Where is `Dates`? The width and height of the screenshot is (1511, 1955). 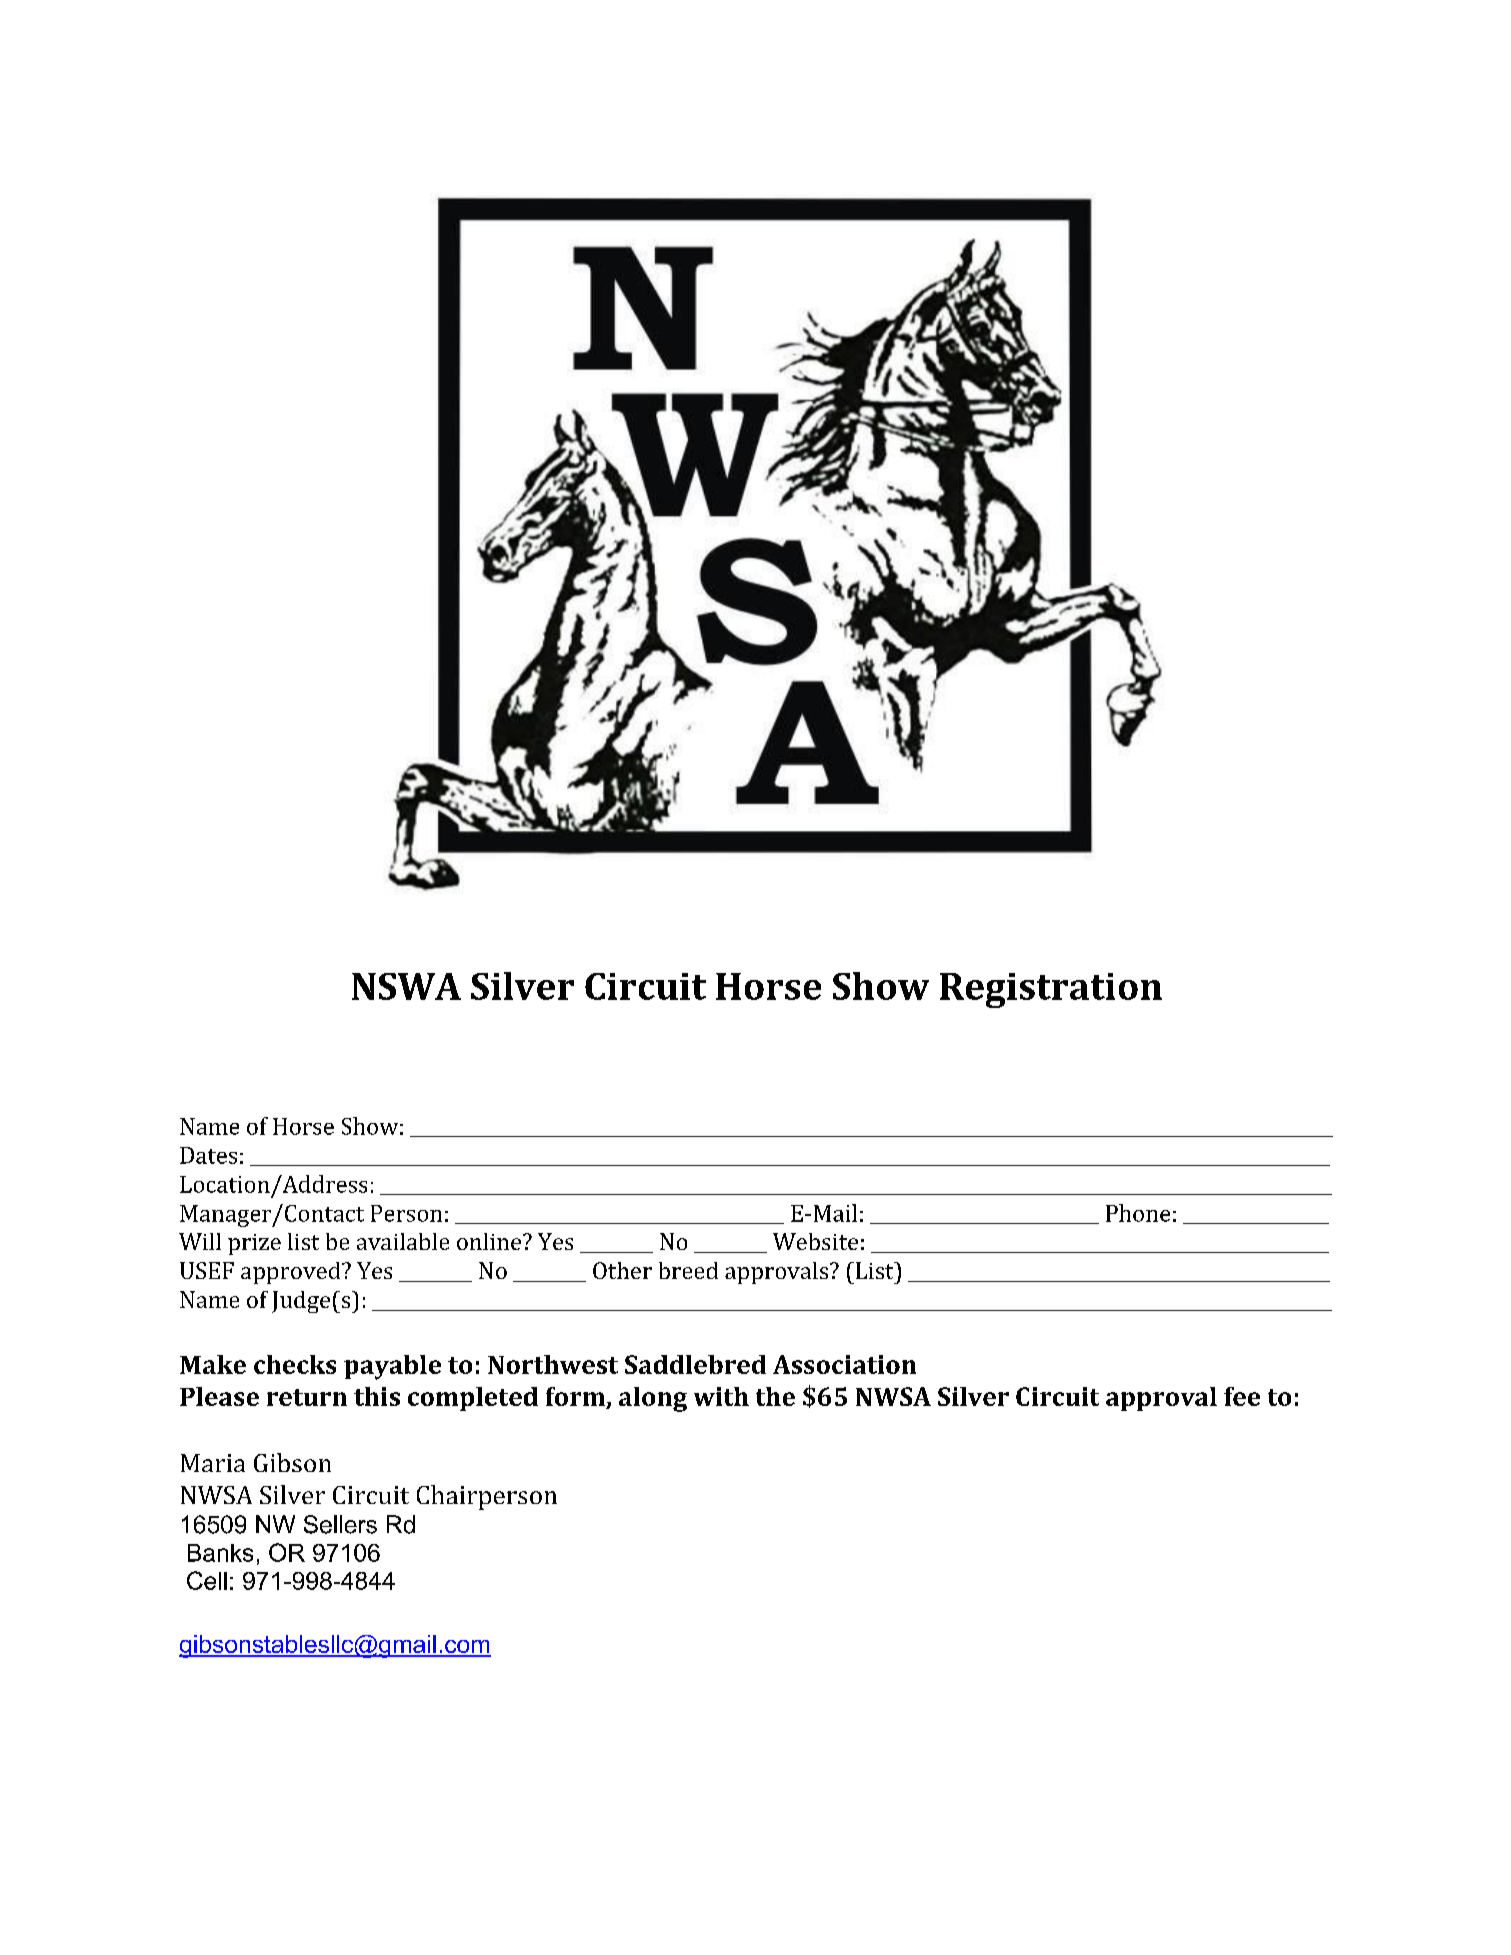 Dates is located at coordinates (208, 1155).
